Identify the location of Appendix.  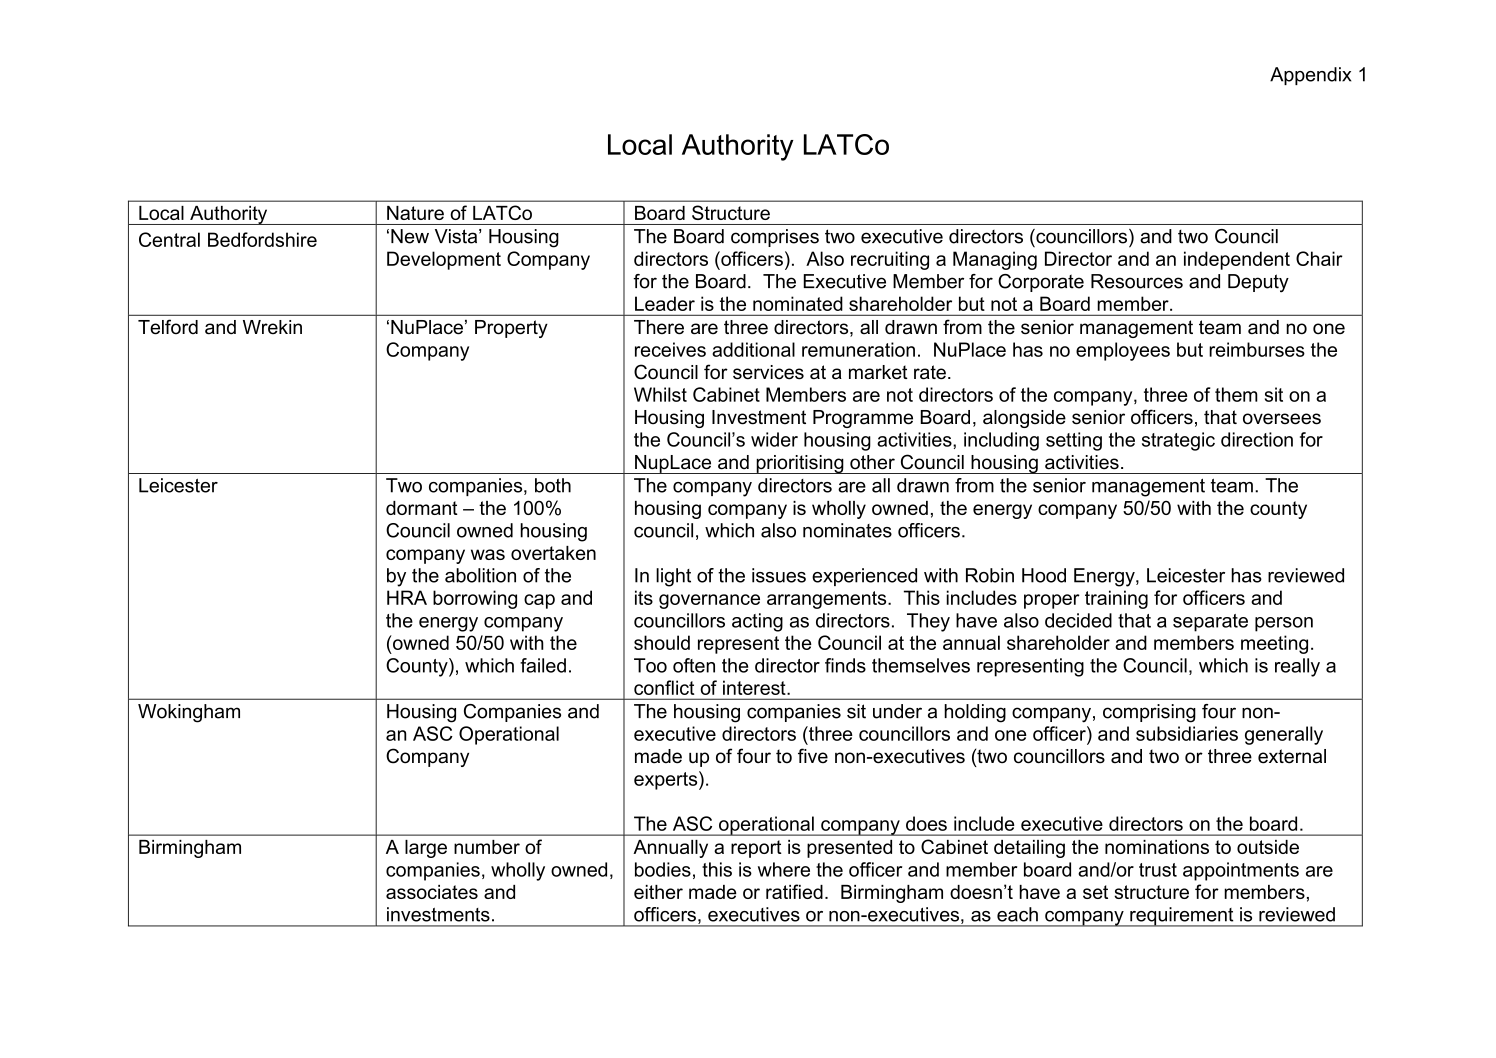
(1310, 76).
